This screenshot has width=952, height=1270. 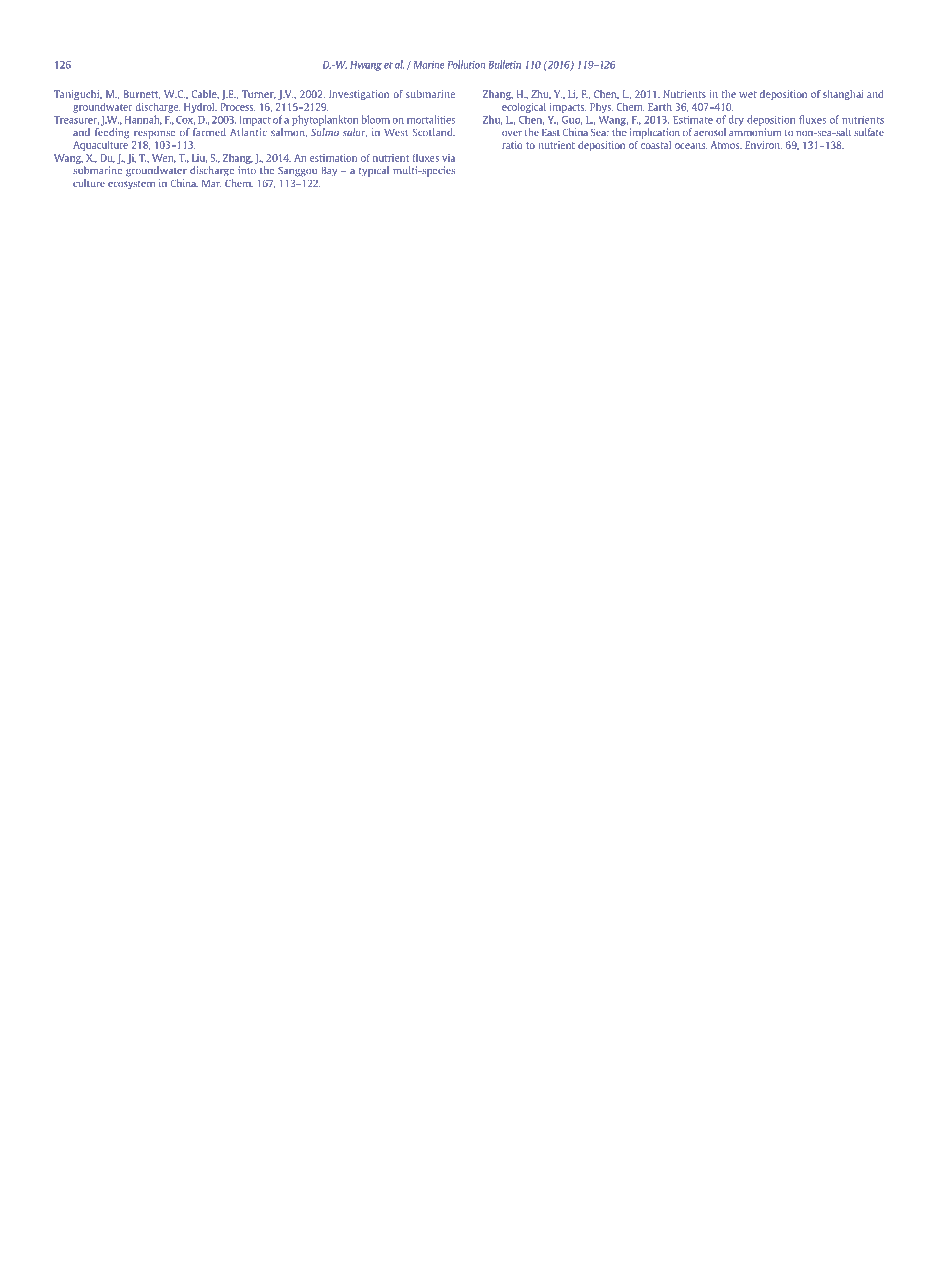 I want to click on Pollution, so click(x=466, y=64).
